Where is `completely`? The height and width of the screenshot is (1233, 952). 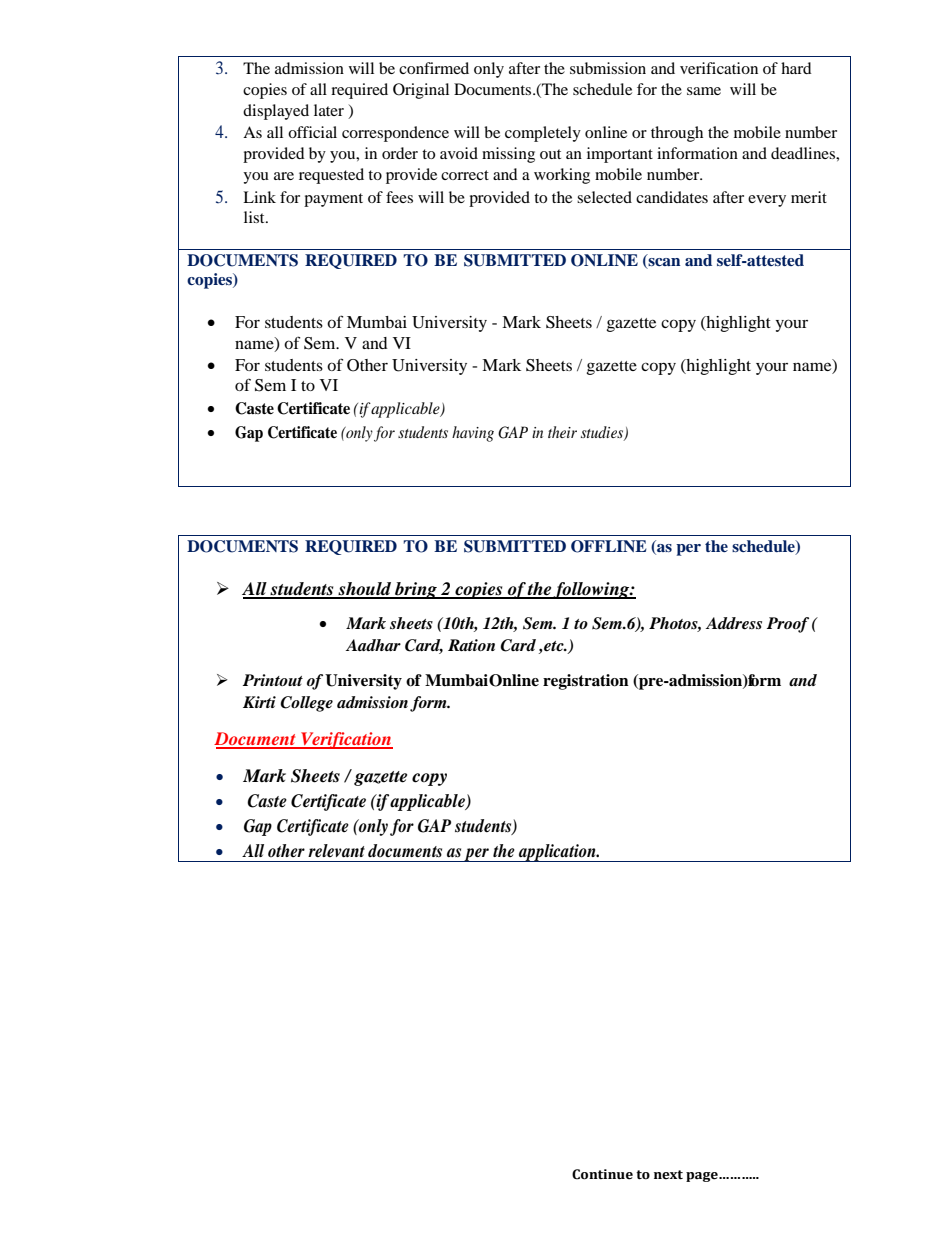
completely is located at coordinates (543, 134).
